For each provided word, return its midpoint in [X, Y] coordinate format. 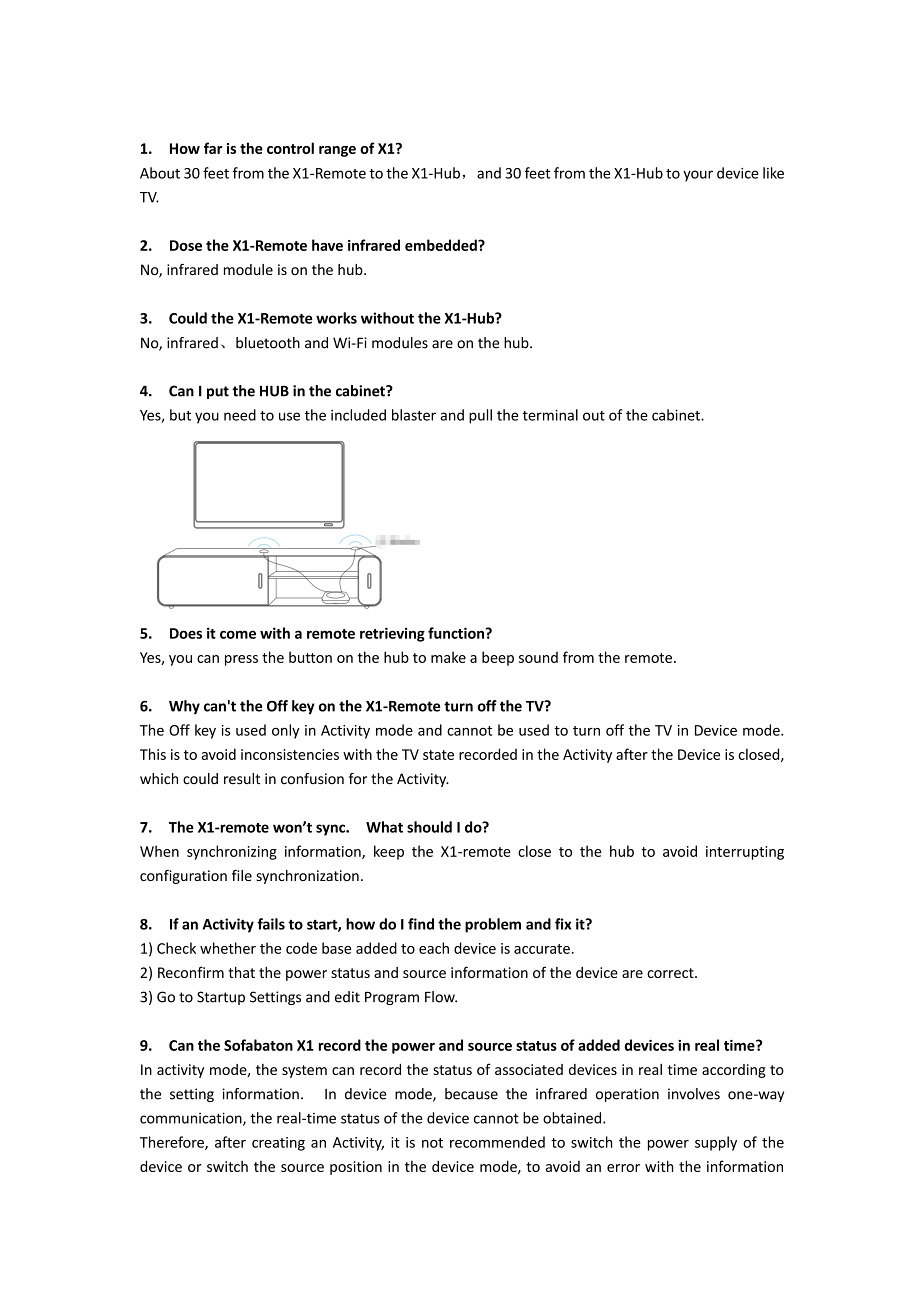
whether [228, 948]
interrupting [745, 853]
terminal [550, 415]
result [242, 779]
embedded [442, 245]
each [434, 948]
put [218, 392]
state [438, 755]
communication [192, 1119]
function [457, 633]
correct [671, 973]
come [238, 634]
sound [538, 657]
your [698, 176]
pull [480, 416]
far [213, 148]
